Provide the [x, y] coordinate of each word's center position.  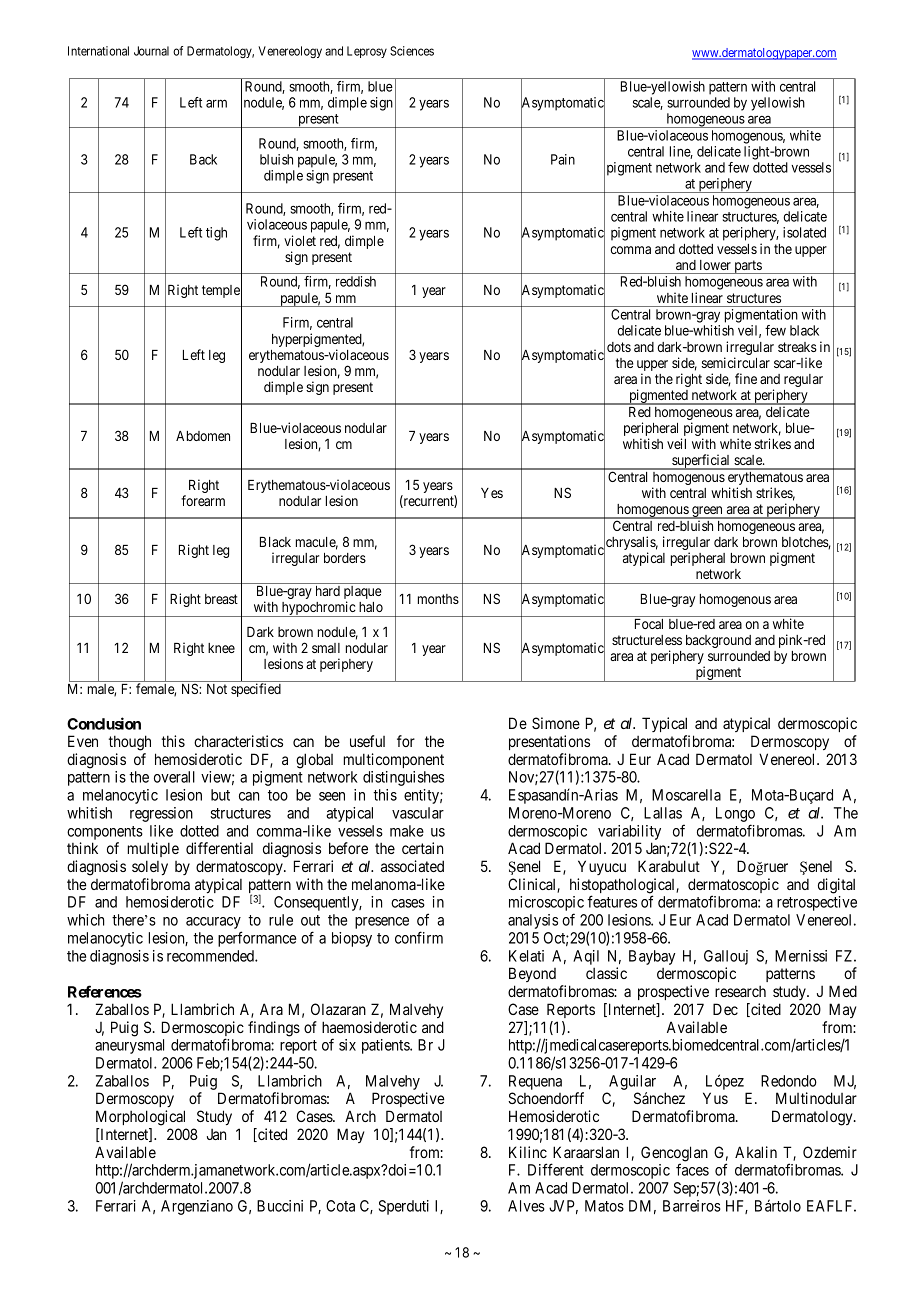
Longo [735, 816]
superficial [701, 462]
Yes [492, 493]
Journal [151, 51]
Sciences [412, 51]
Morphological [140, 1118]
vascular [418, 813]
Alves [526, 1206]
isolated [804, 232]
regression [161, 814]
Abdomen [203, 436]
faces [692, 1169]
